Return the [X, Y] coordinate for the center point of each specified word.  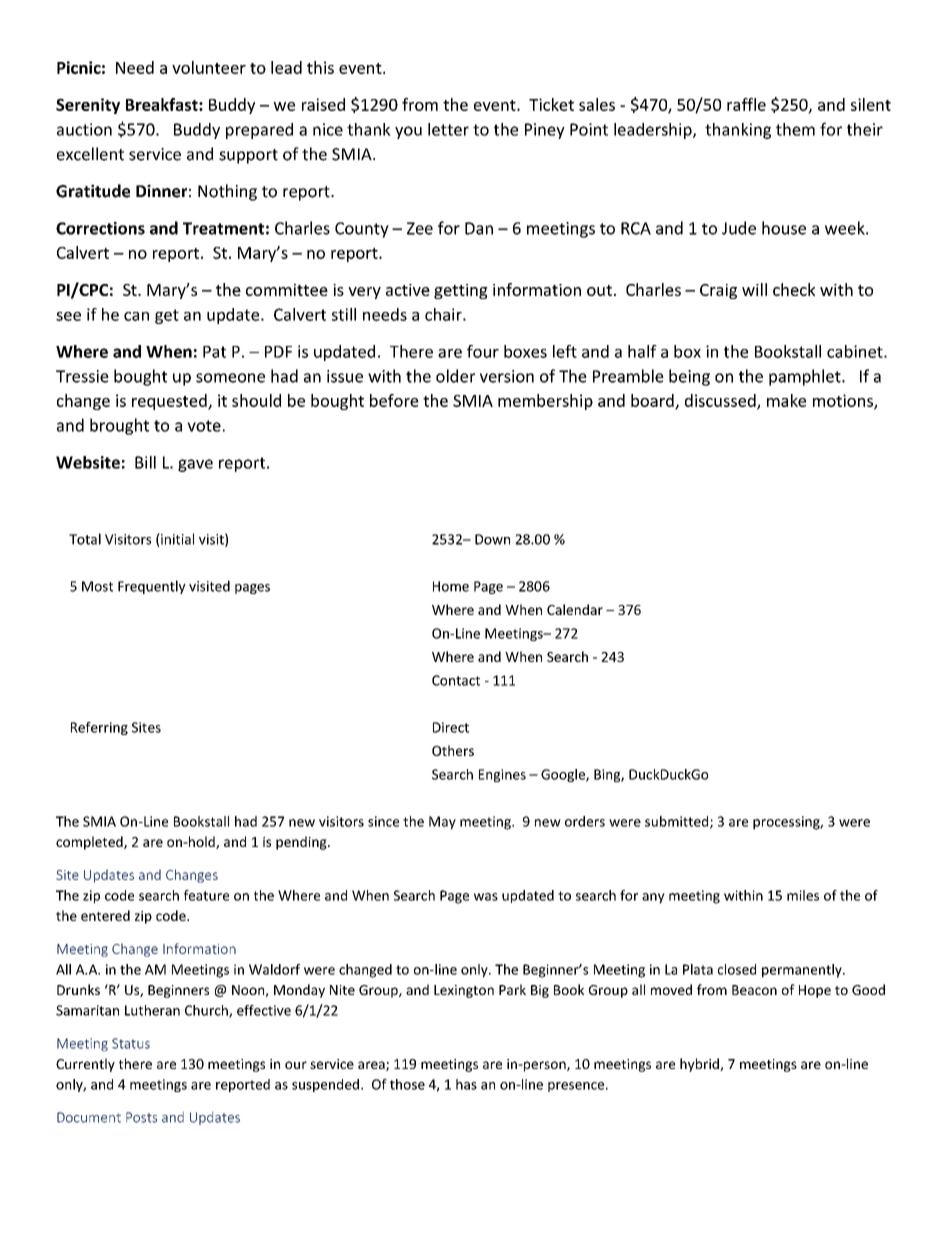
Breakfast [163, 104]
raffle [746, 104]
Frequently [152, 587]
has [466, 1084]
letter [448, 129]
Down [492, 539]
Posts [141, 1117]
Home [451, 586]
